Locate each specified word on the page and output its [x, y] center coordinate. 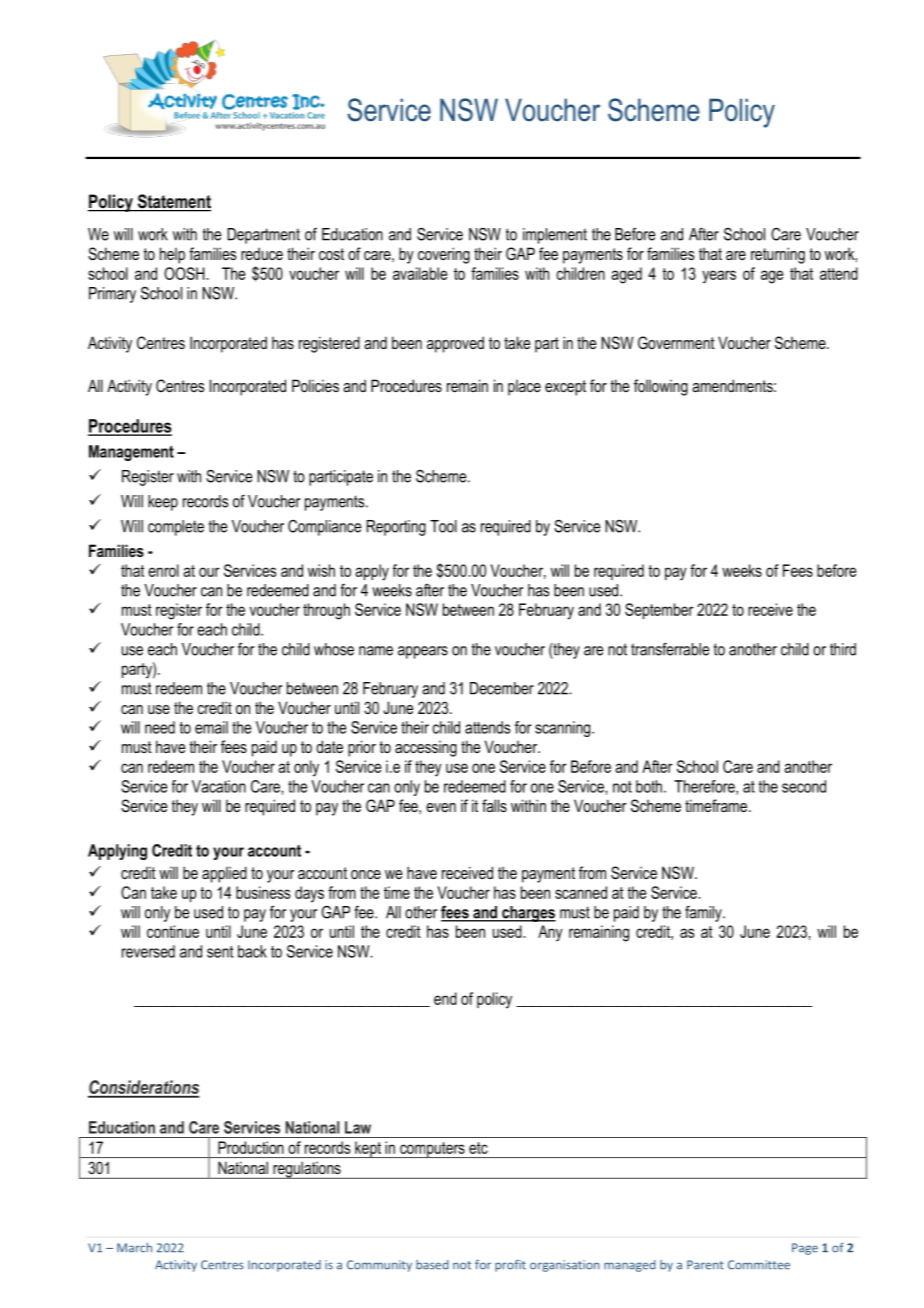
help [172, 255]
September [659, 611]
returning [778, 255]
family [704, 913]
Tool [443, 526]
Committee [759, 1265]
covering [444, 255]
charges [528, 914]
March [134, 1248]
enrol [163, 570]
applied [224, 874]
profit [510, 1265]
